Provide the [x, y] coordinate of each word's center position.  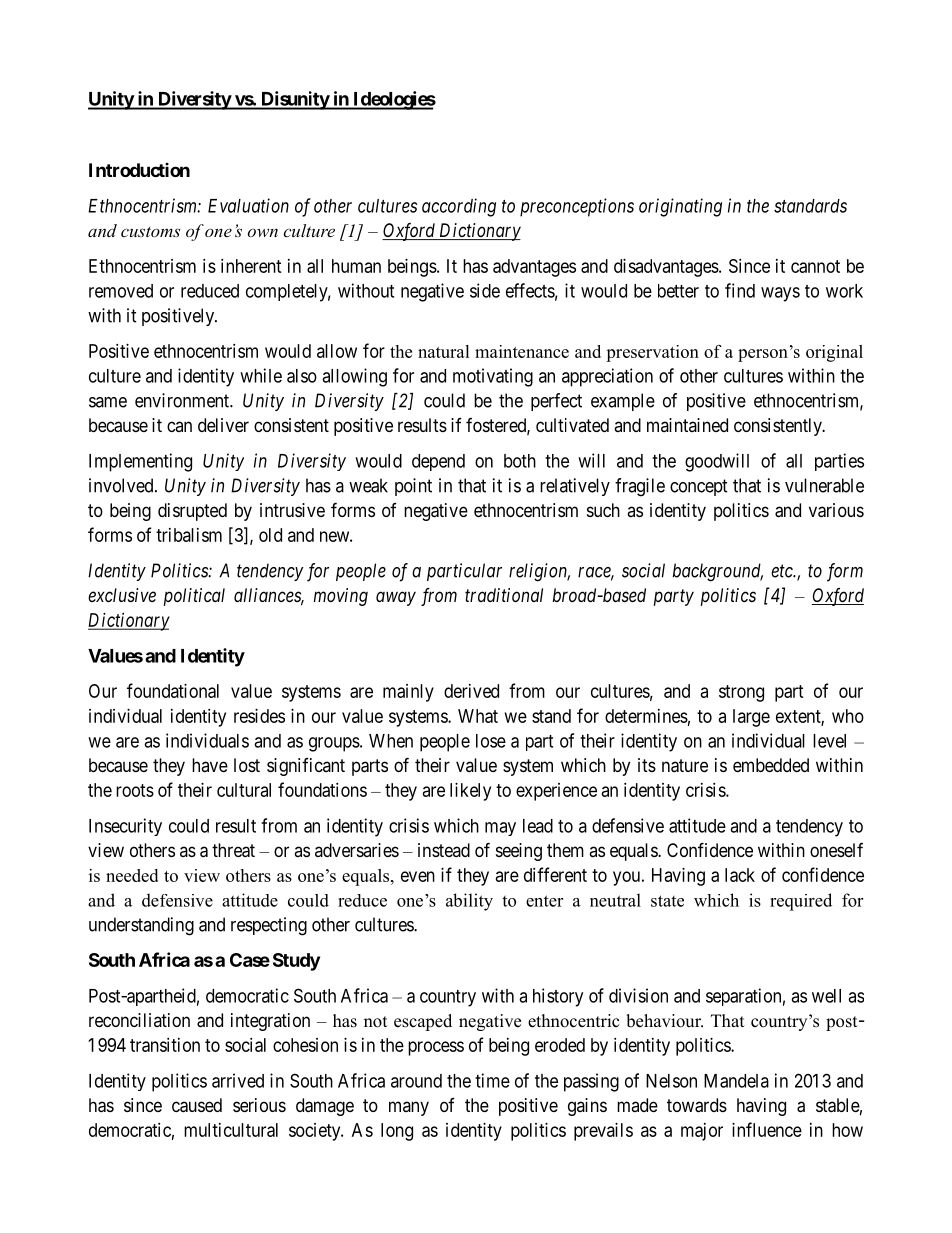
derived [471, 691]
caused [197, 1105]
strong [741, 693]
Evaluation [248, 205]
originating [680, 207]
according [459, 207]
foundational [173, 690]
